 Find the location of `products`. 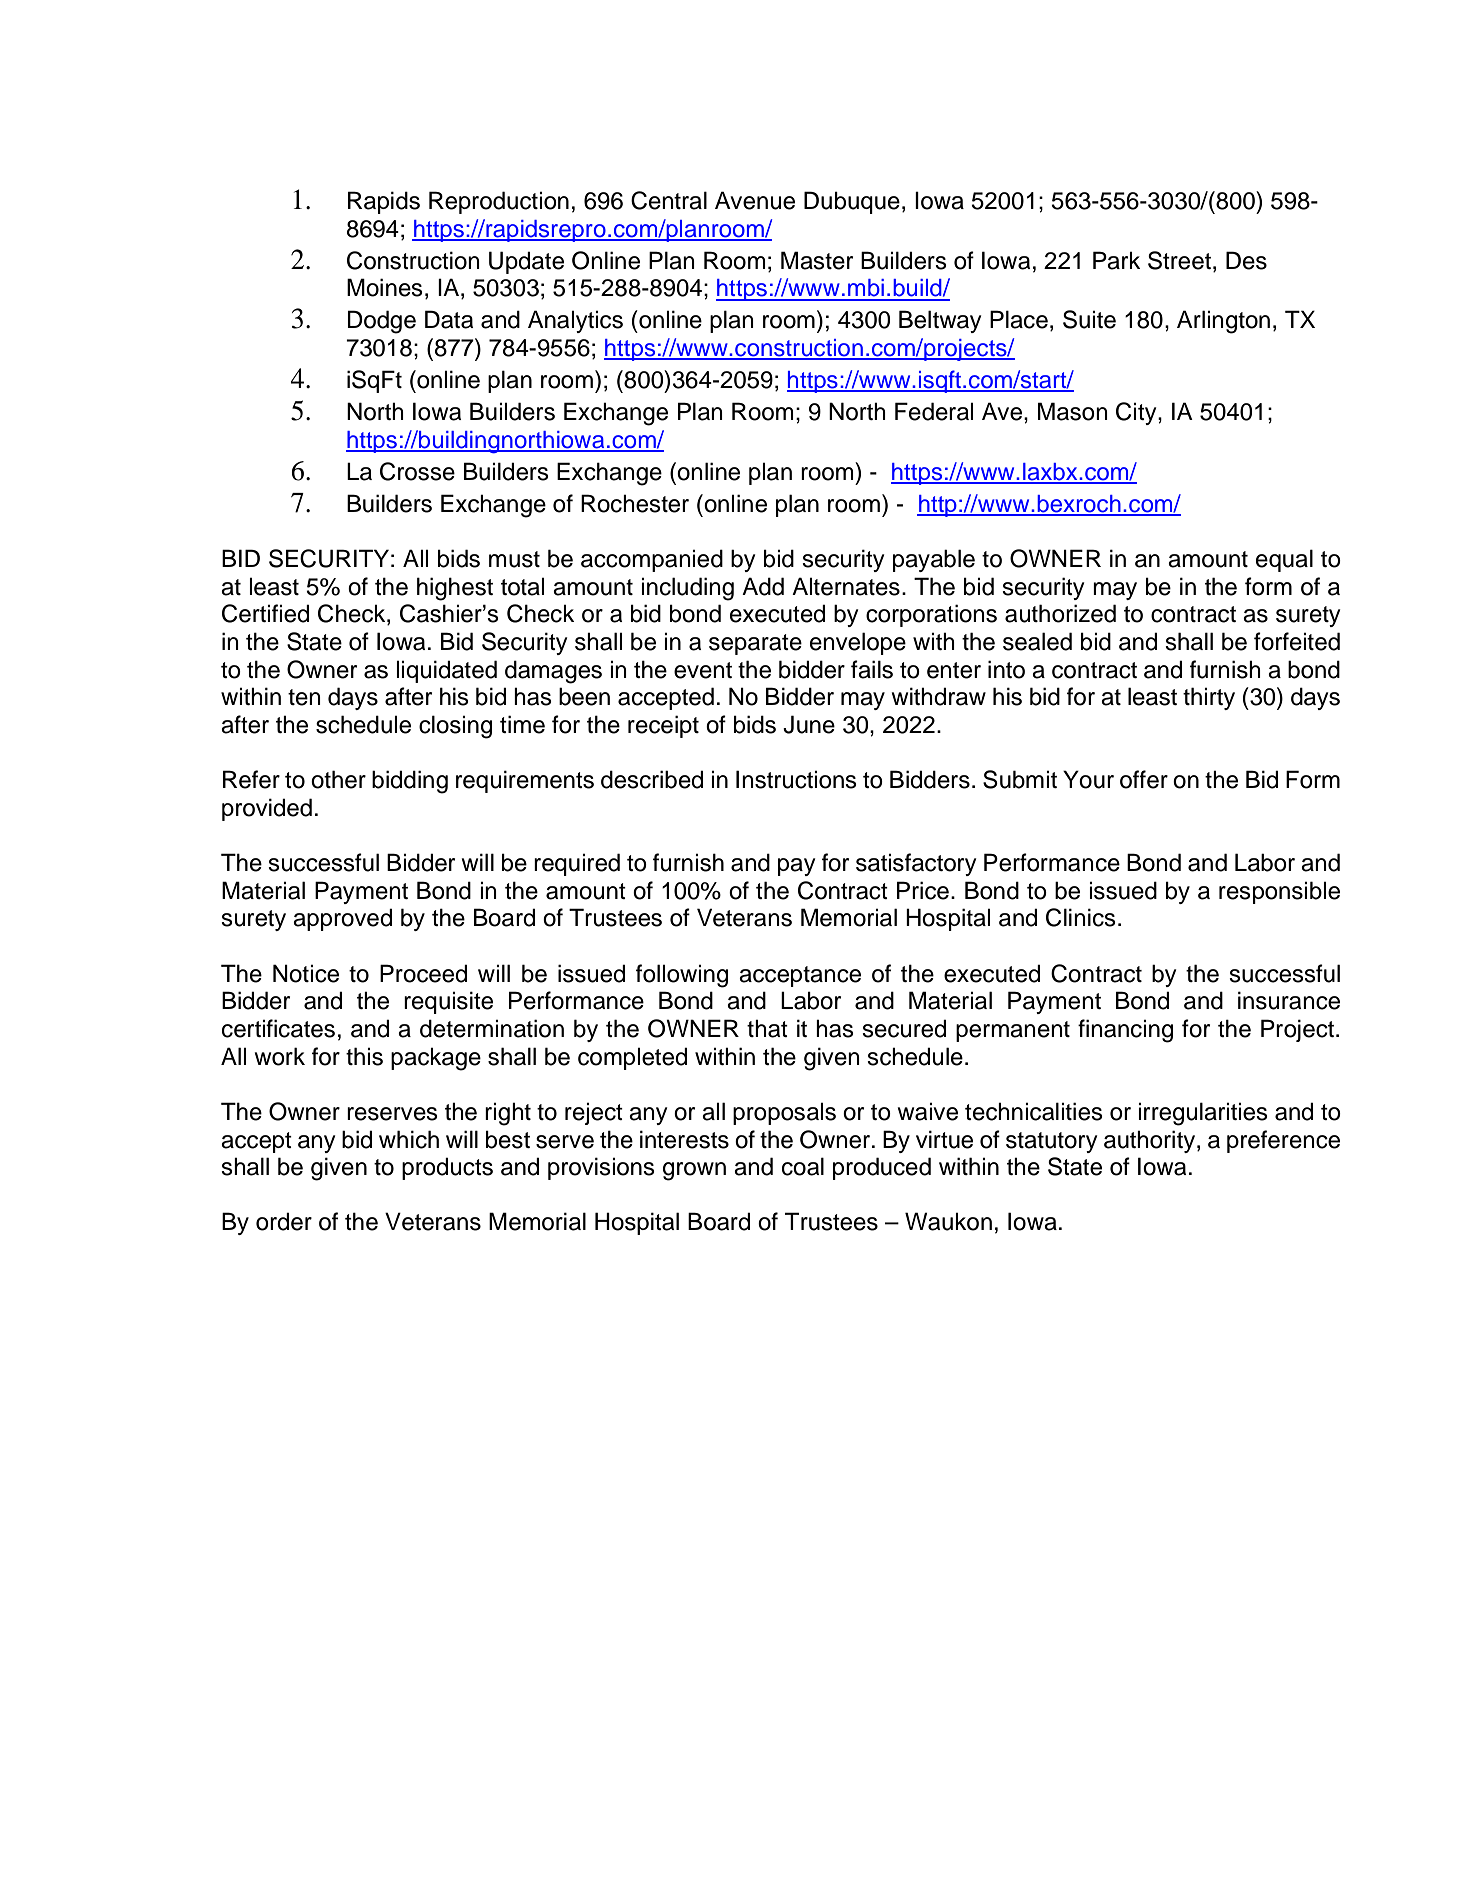

products is located at coordinates (447, 1168).
